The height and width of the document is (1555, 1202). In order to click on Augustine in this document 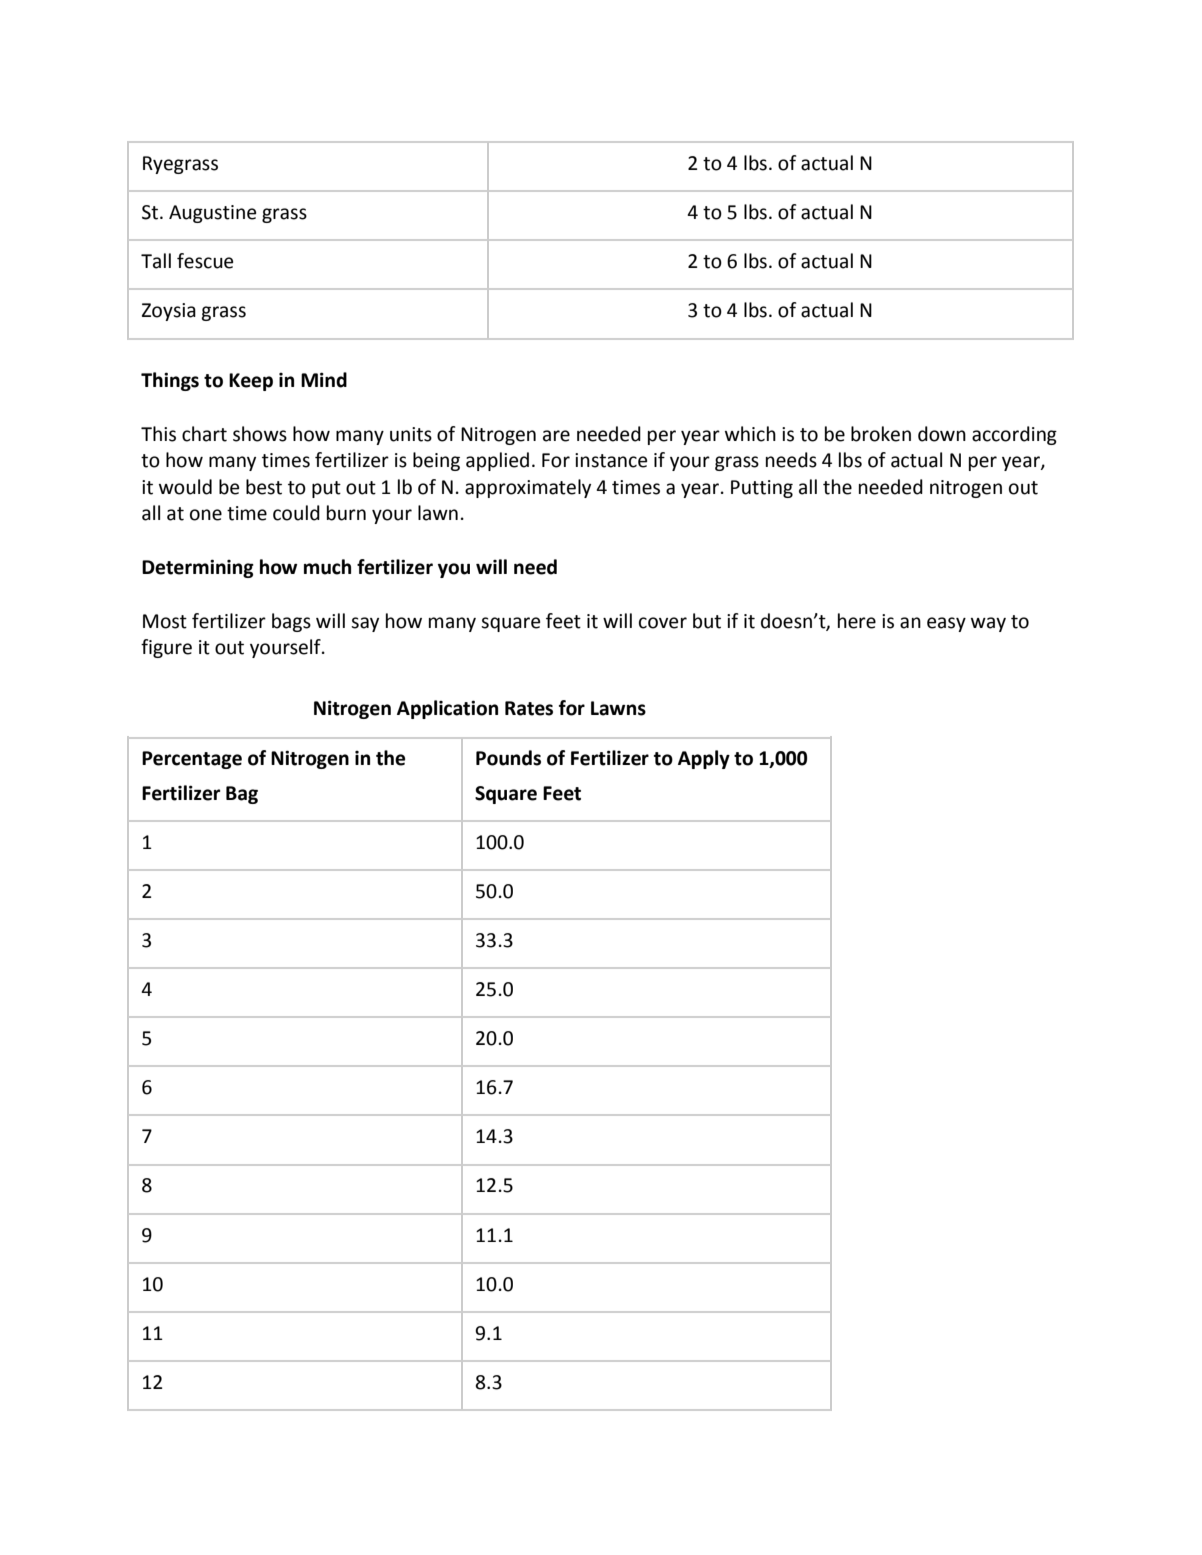, I will do `click(212, 214)`.
